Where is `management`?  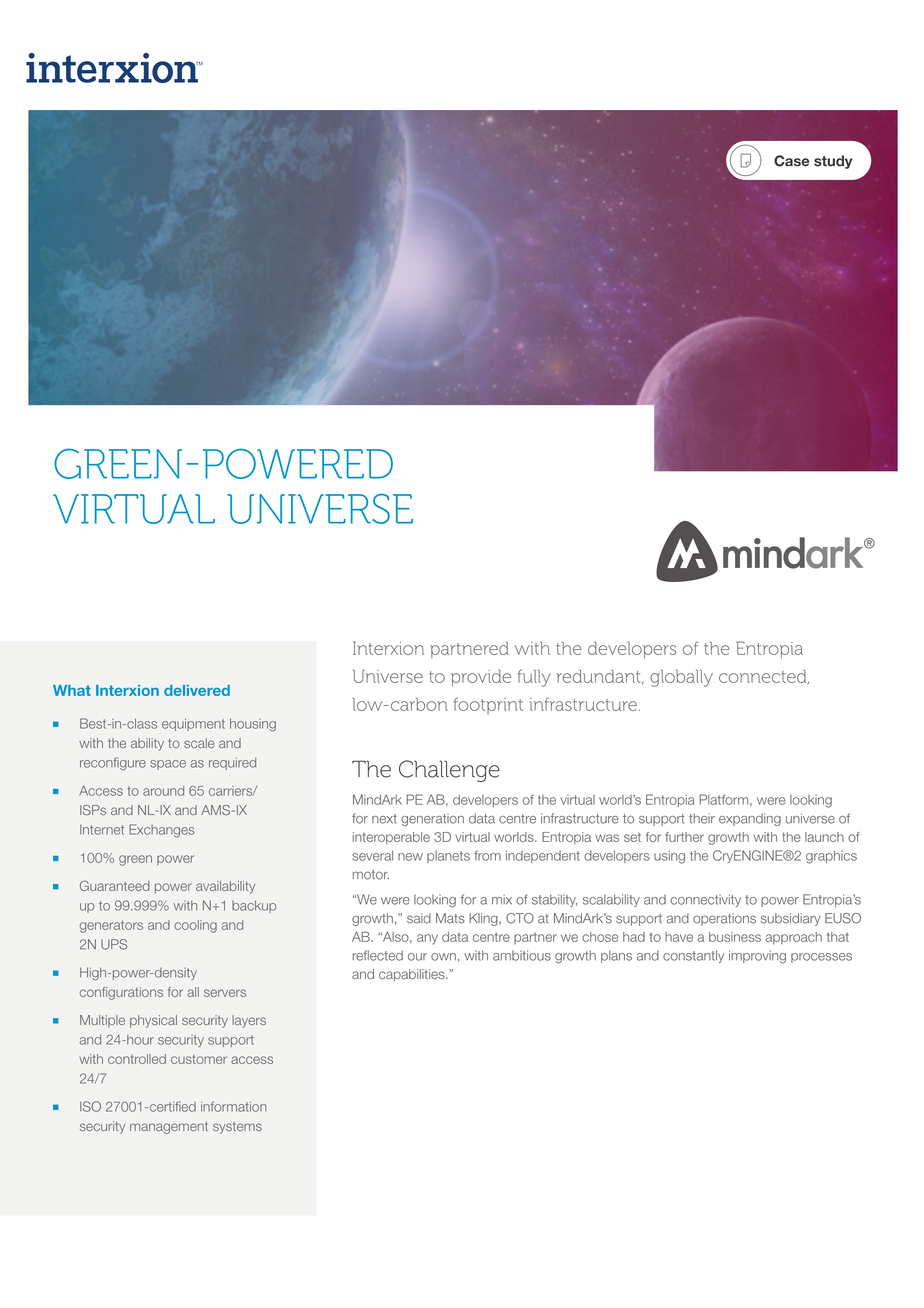
management is located at coordinates (169, 1128).
